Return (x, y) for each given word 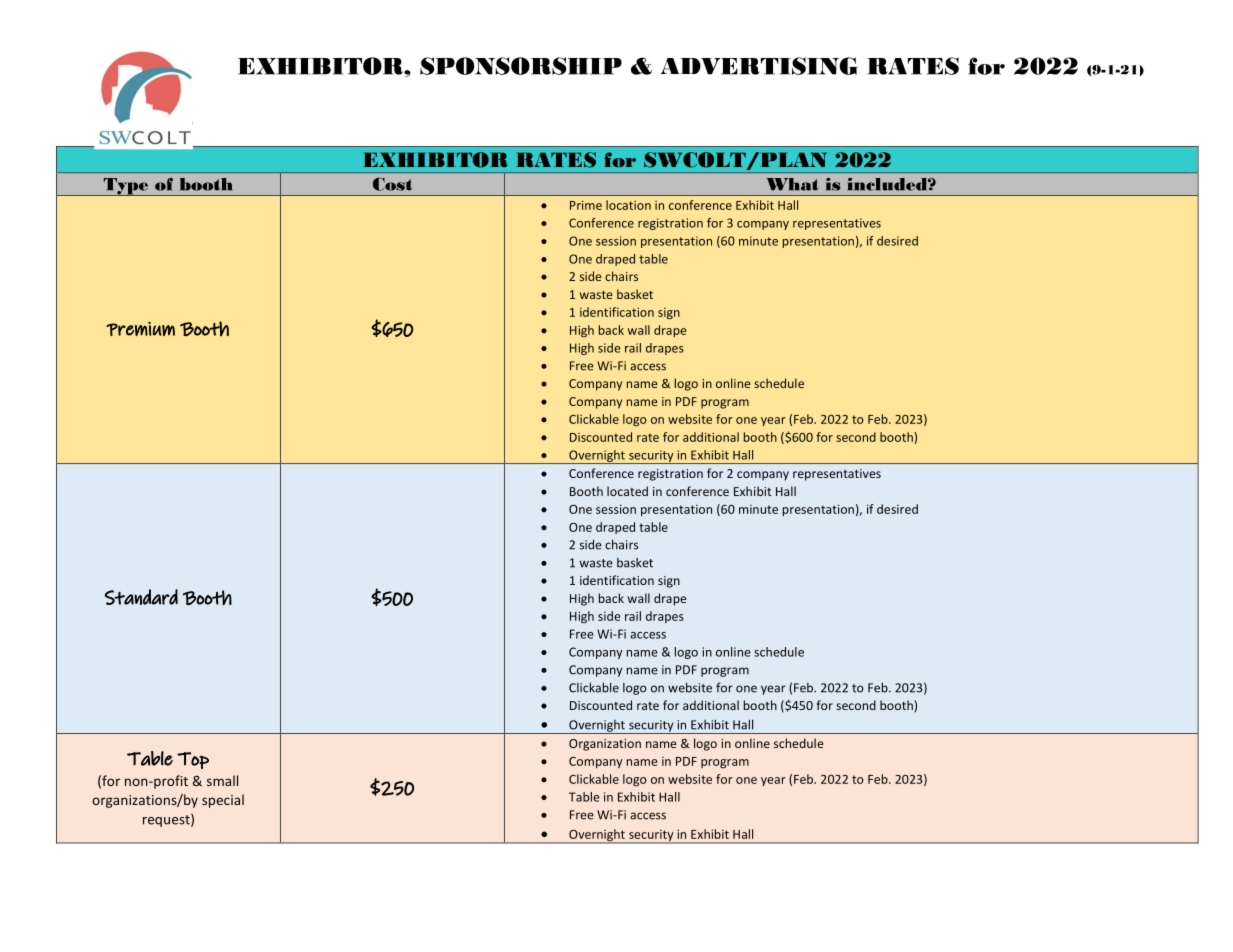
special (223, 801)
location (628, 205)
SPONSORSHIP (521, 66)
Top (193, 760)
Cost (392, 184)
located (627, 491)
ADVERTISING (759, 66)
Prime (586, 205)
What (792, 184)
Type (126, 187)
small (222, 780)
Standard (141, 597)
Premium (140, 329)
